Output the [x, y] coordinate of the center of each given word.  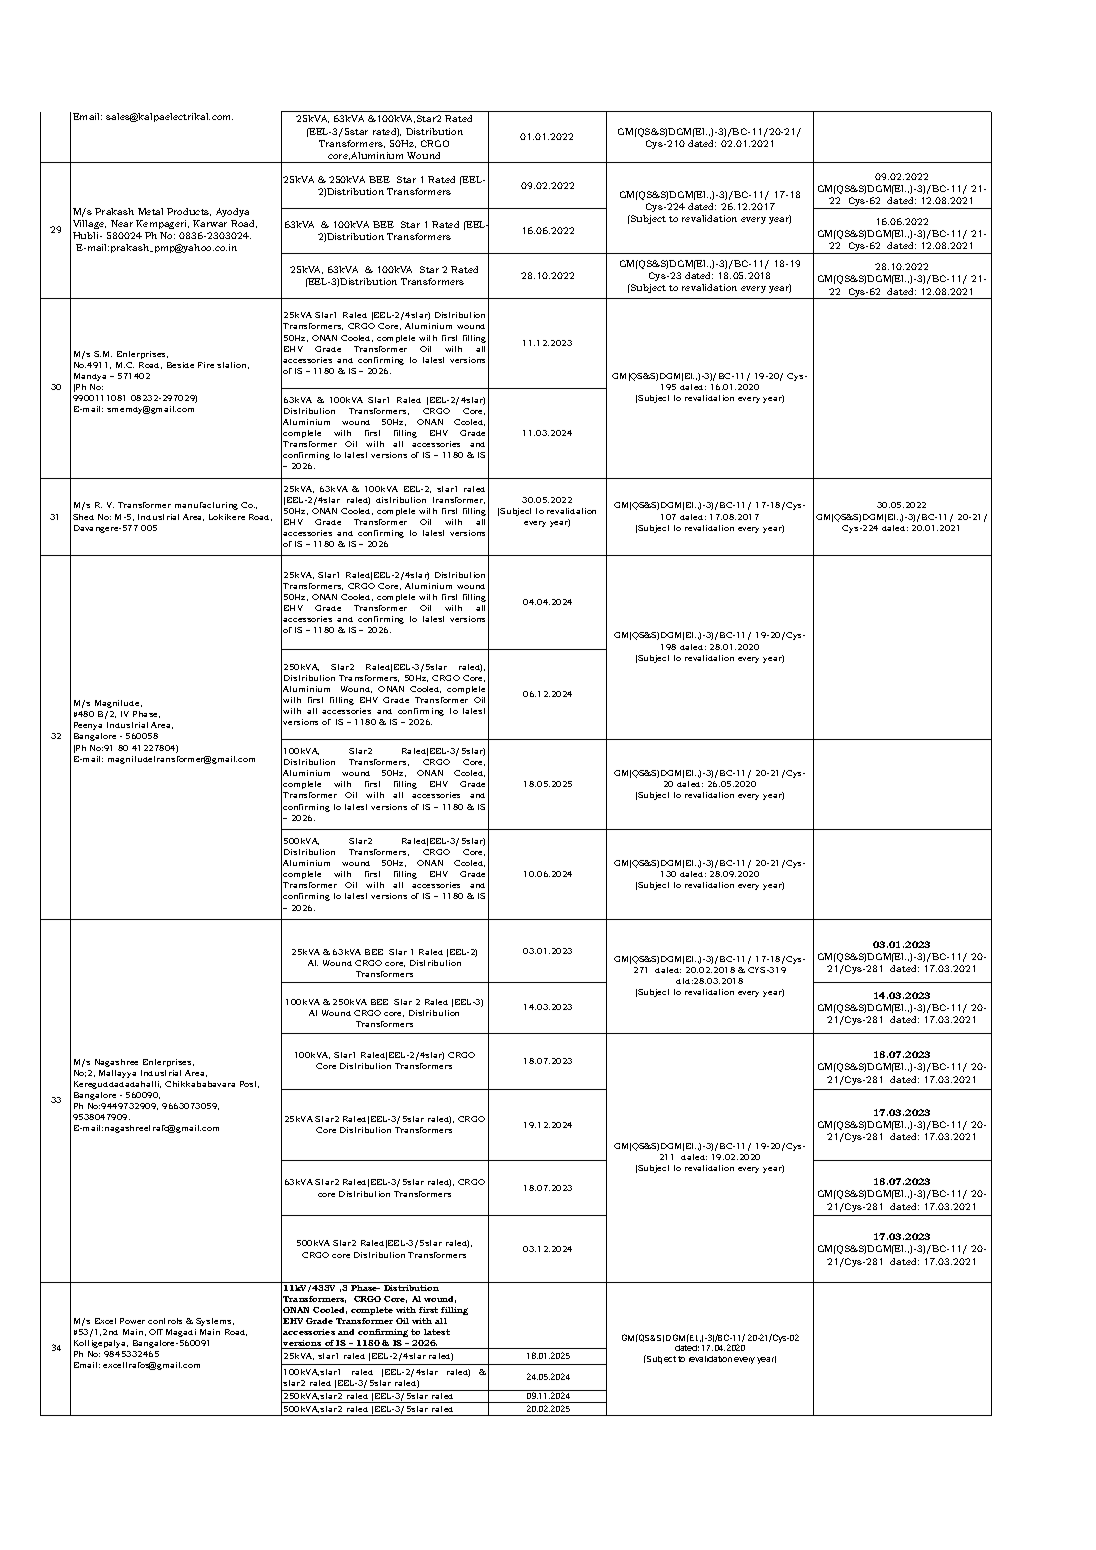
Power [132, 1321]
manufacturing [206, 506]
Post [249, 1084]
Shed [83, 517]
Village [89, 224]
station [233, 365]
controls [165, 1321]
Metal [150, 211]
